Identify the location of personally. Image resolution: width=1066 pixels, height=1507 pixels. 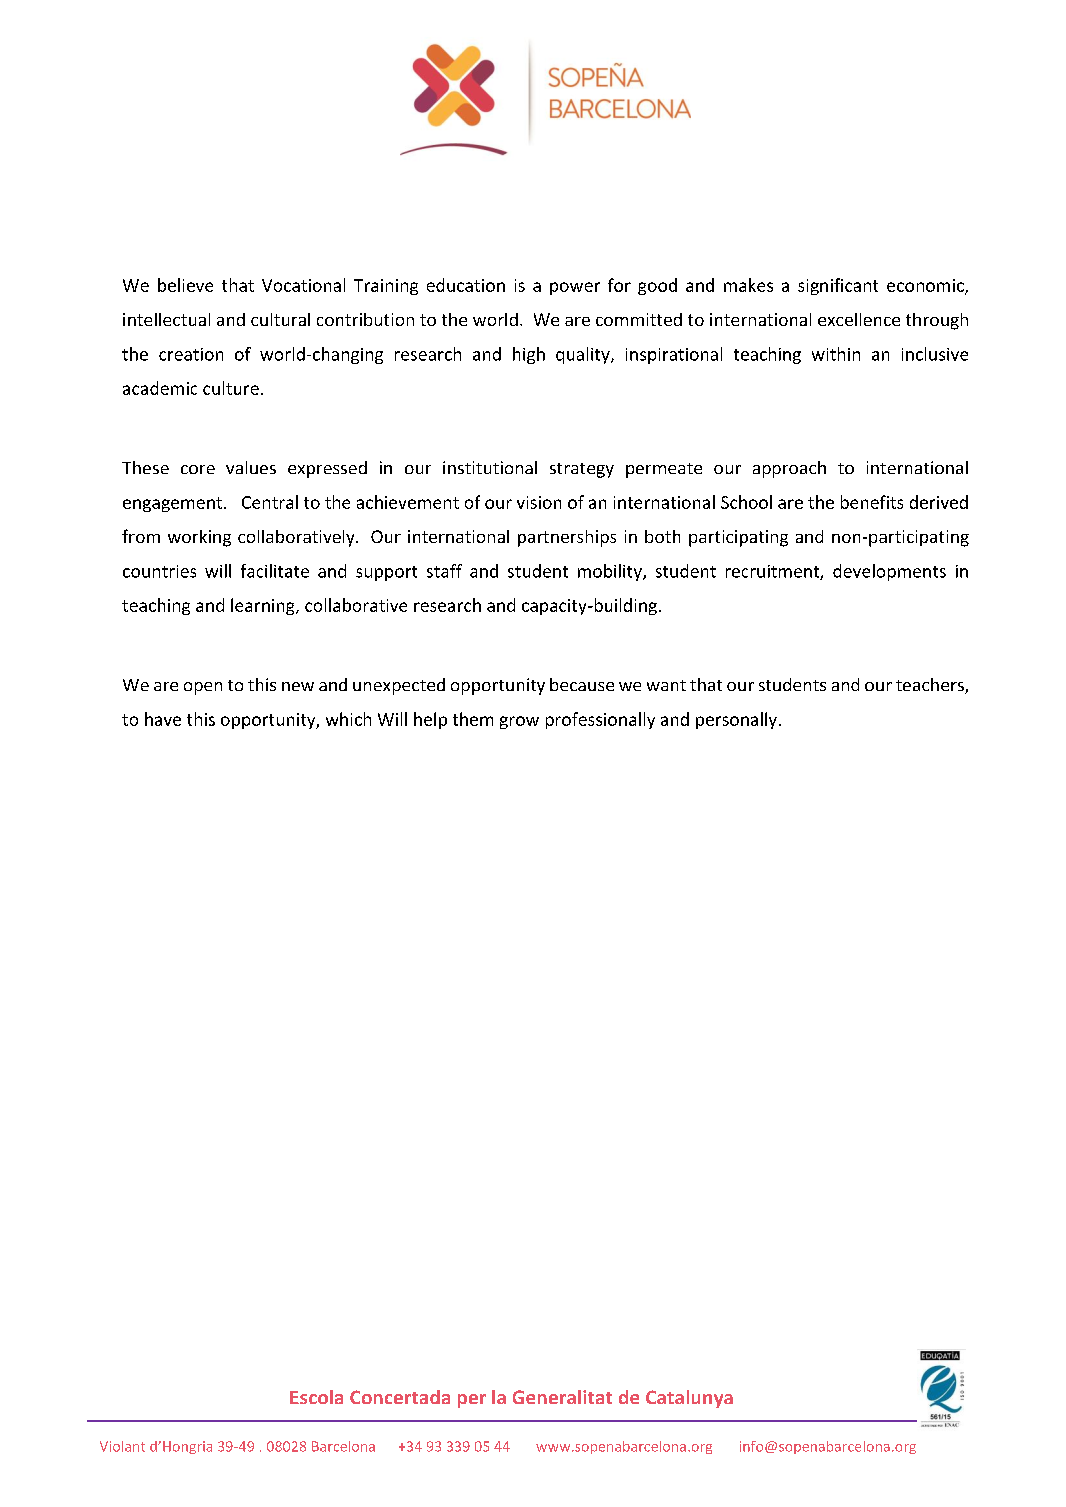
(736, 720).
